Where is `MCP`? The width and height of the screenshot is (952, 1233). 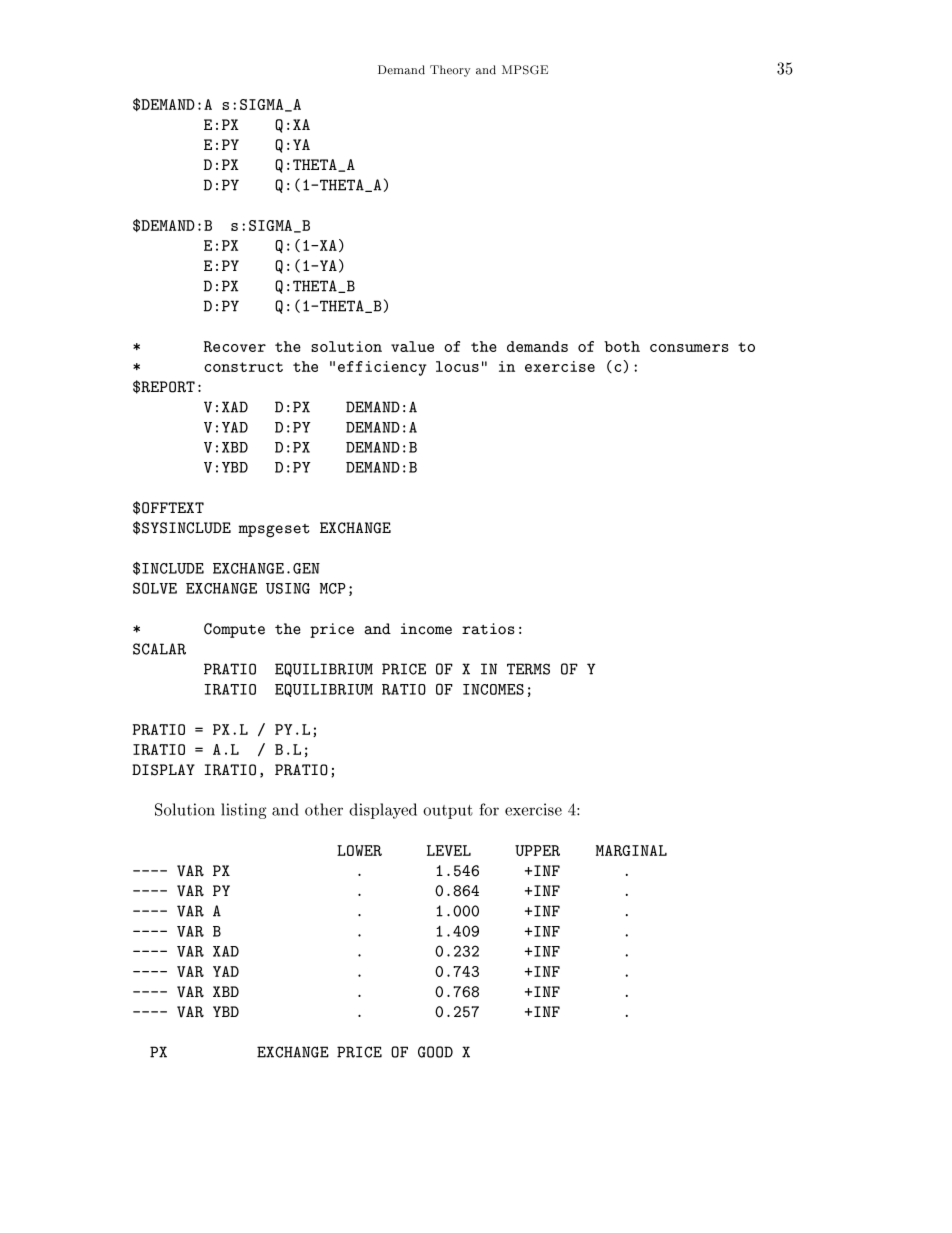 MCP is located at coordinates (333, 588).
